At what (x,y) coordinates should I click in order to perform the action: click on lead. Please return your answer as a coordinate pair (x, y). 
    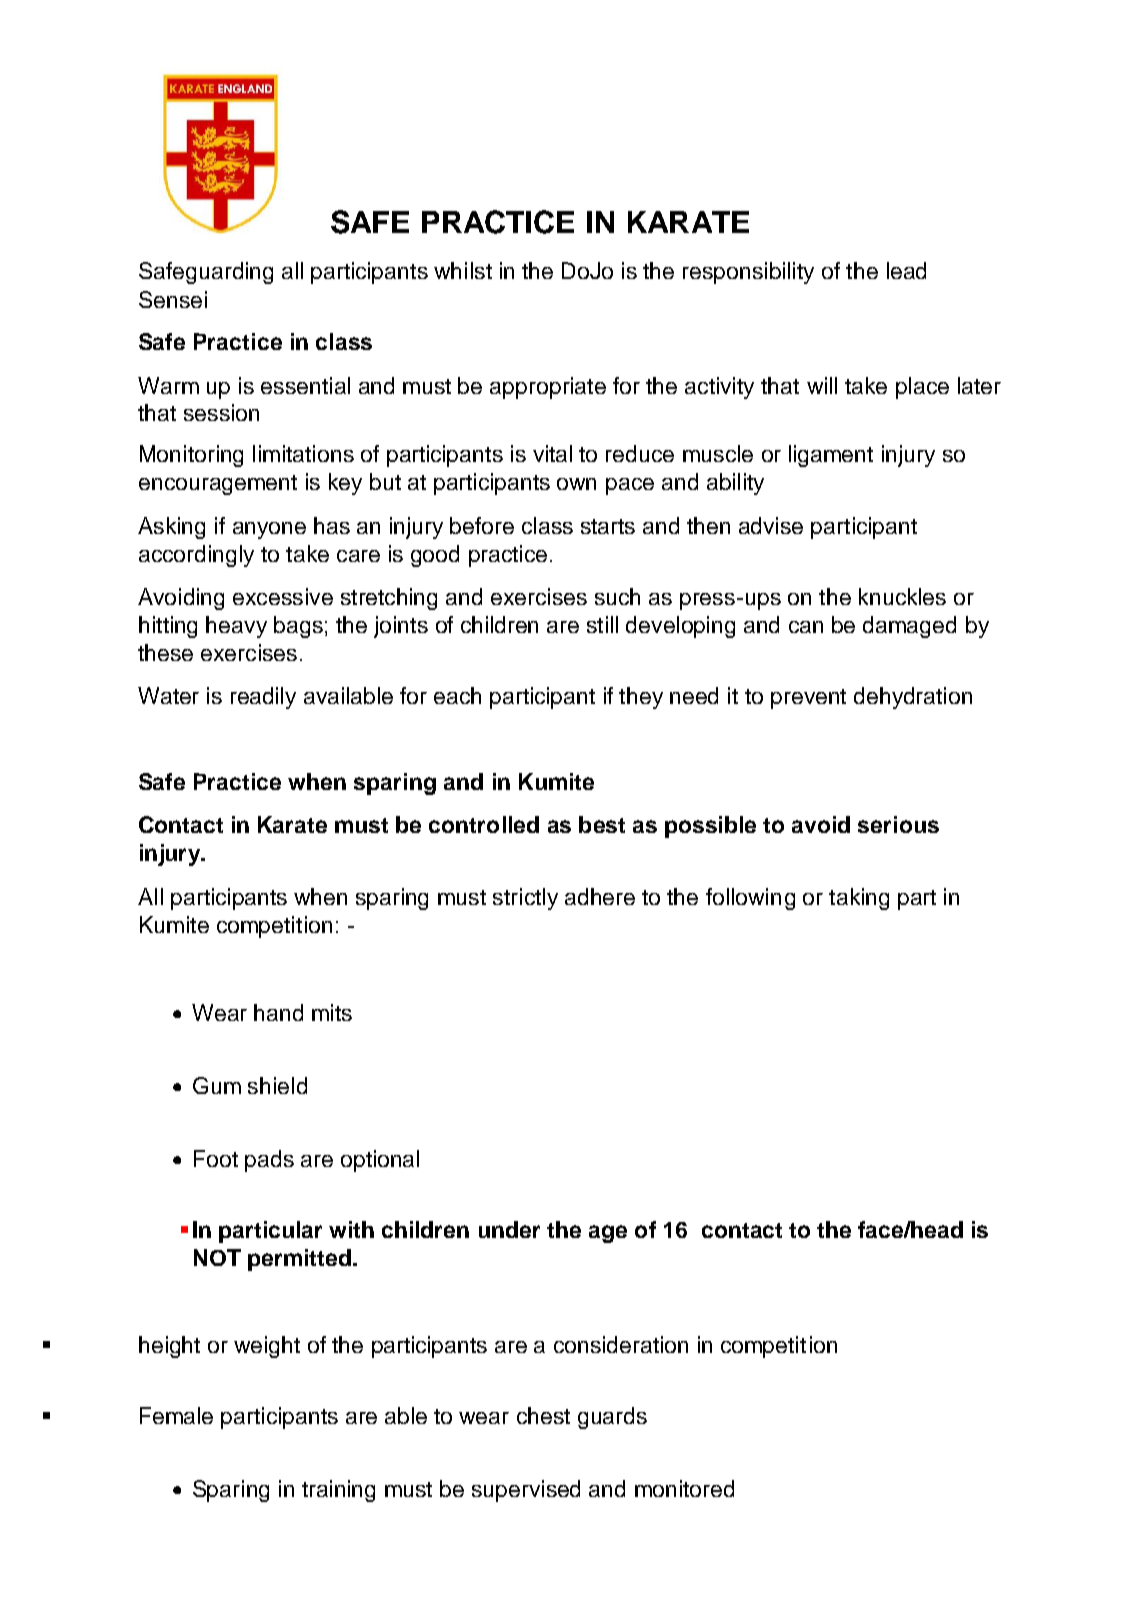
    Looking at the image, I should click on (906, 270).
